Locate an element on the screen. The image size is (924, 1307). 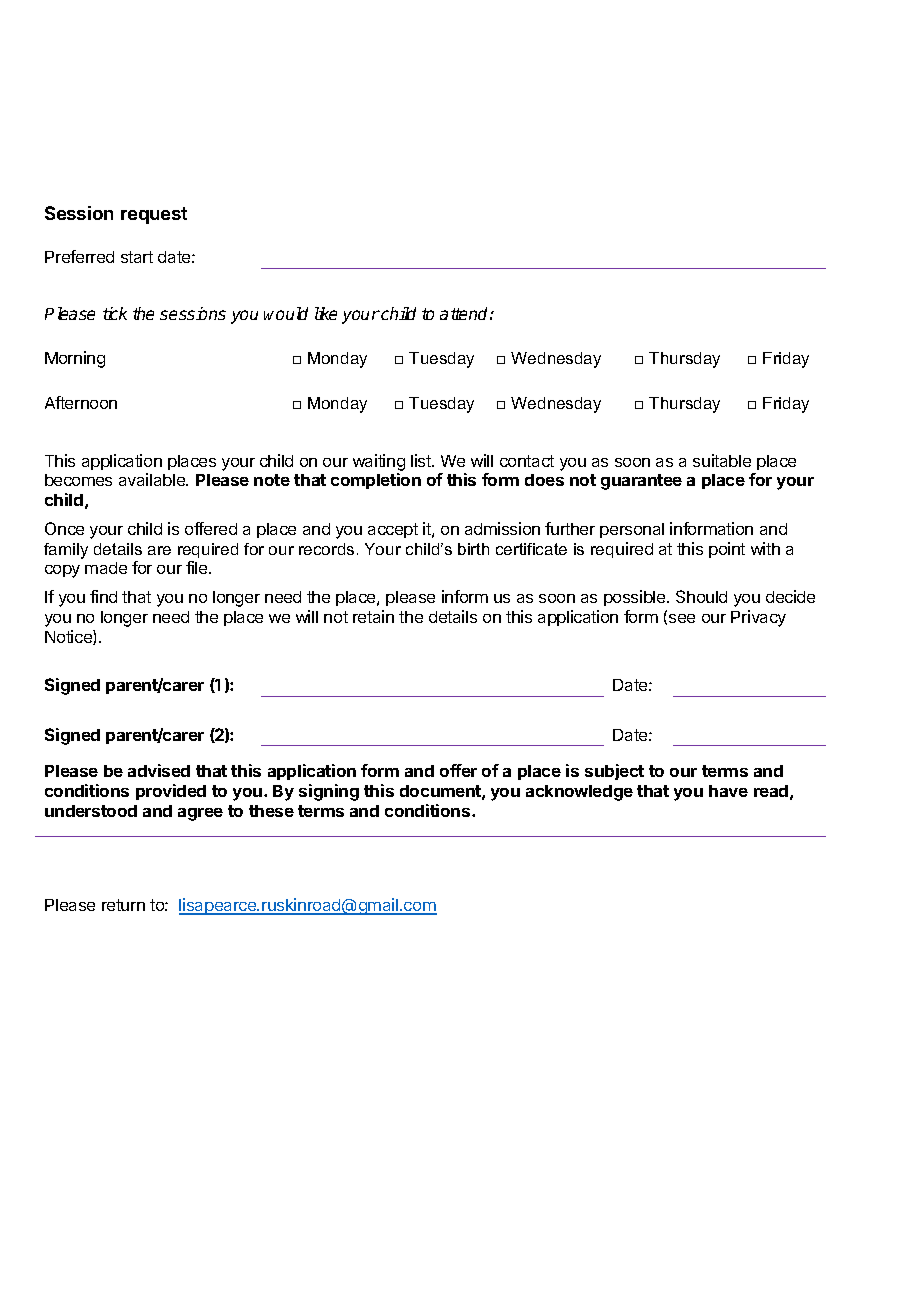
would is located at coordinates (286, 313).
